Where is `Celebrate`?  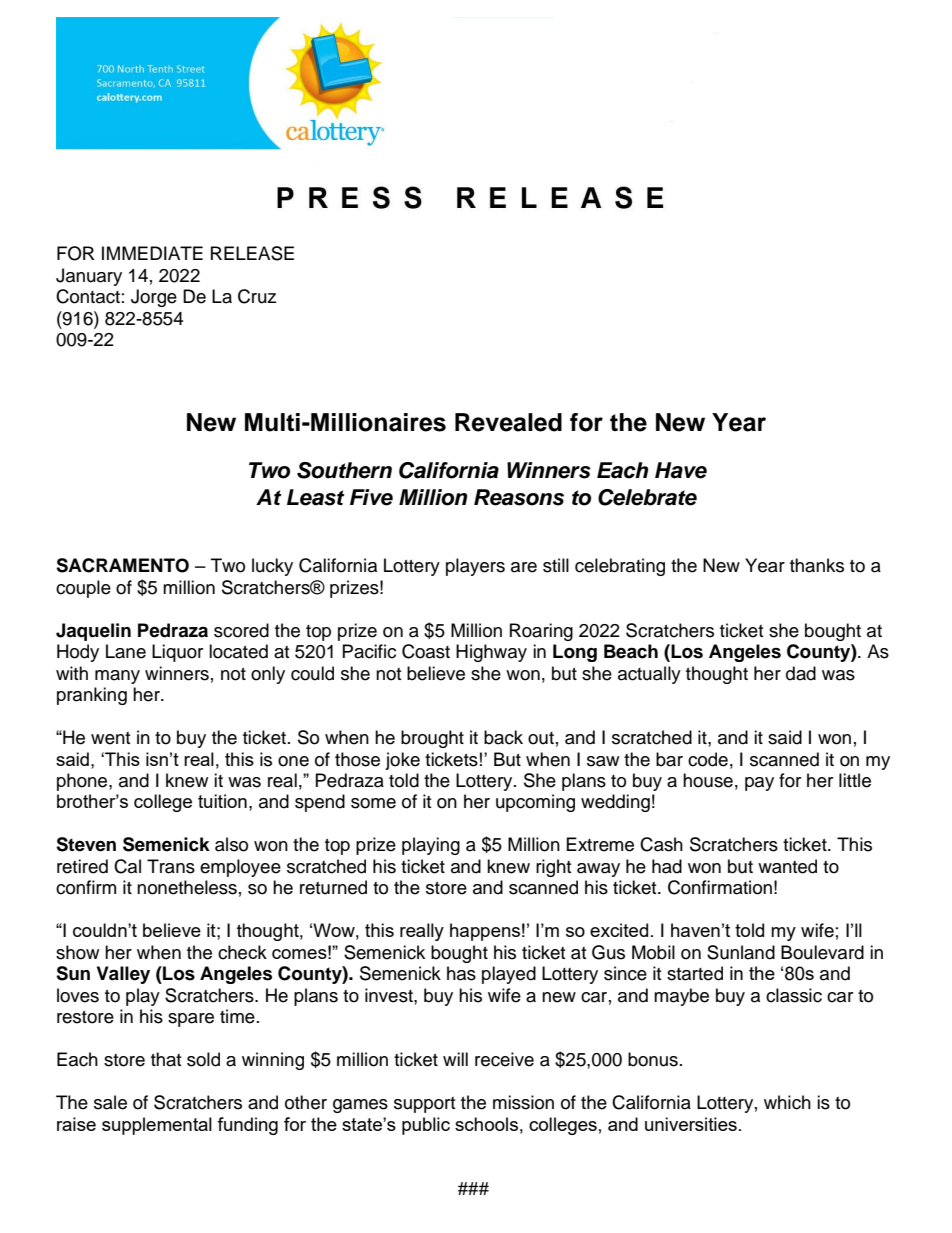
Celebrate is located at coordinates (647, 497).
